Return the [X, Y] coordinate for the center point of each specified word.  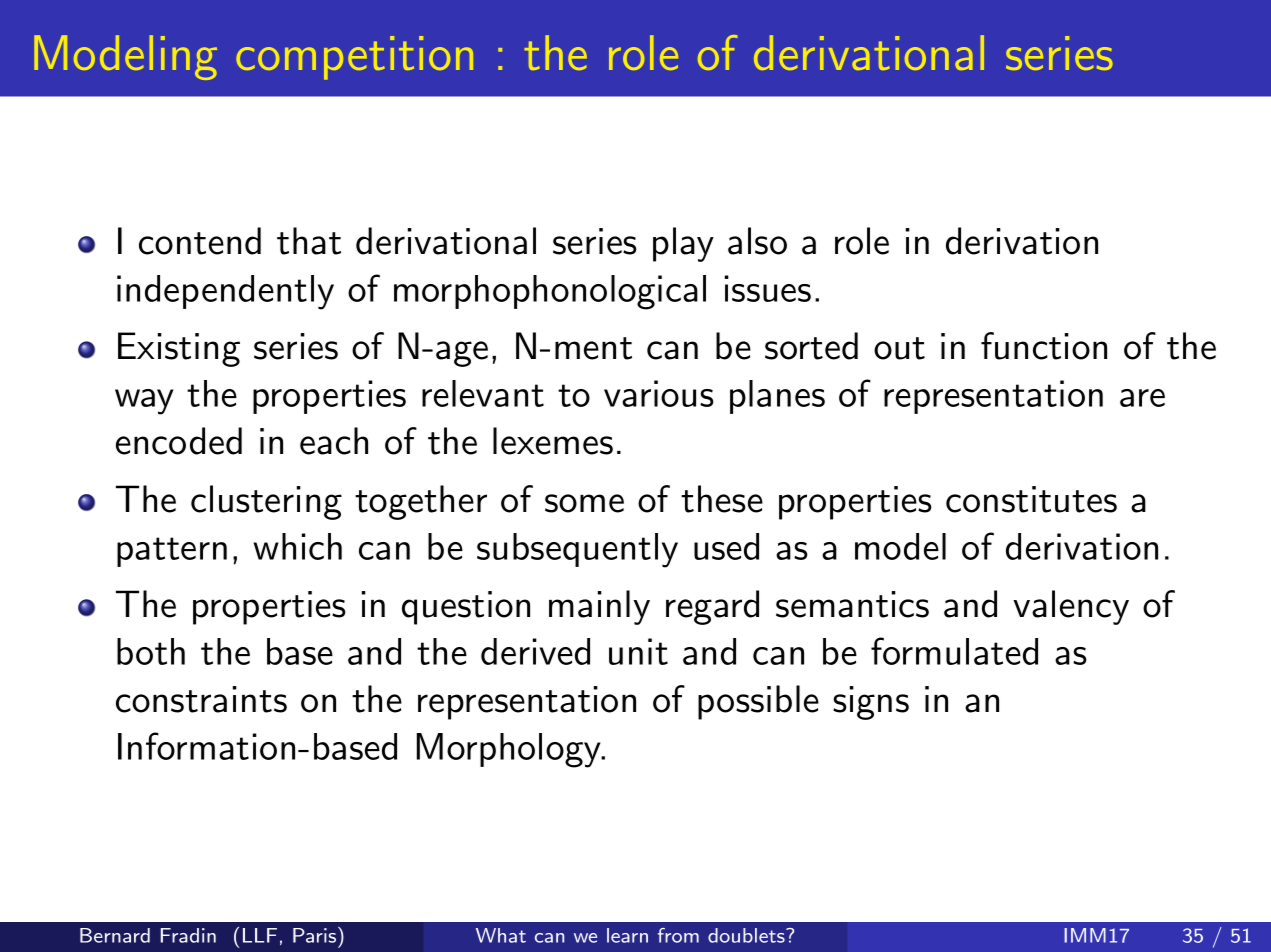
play [683, 244]
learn [627, 935]
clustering [266, 502]
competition [354, 58]
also [757, 241]
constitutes [1031, 499]
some [584, 503]
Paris [314, 935]
